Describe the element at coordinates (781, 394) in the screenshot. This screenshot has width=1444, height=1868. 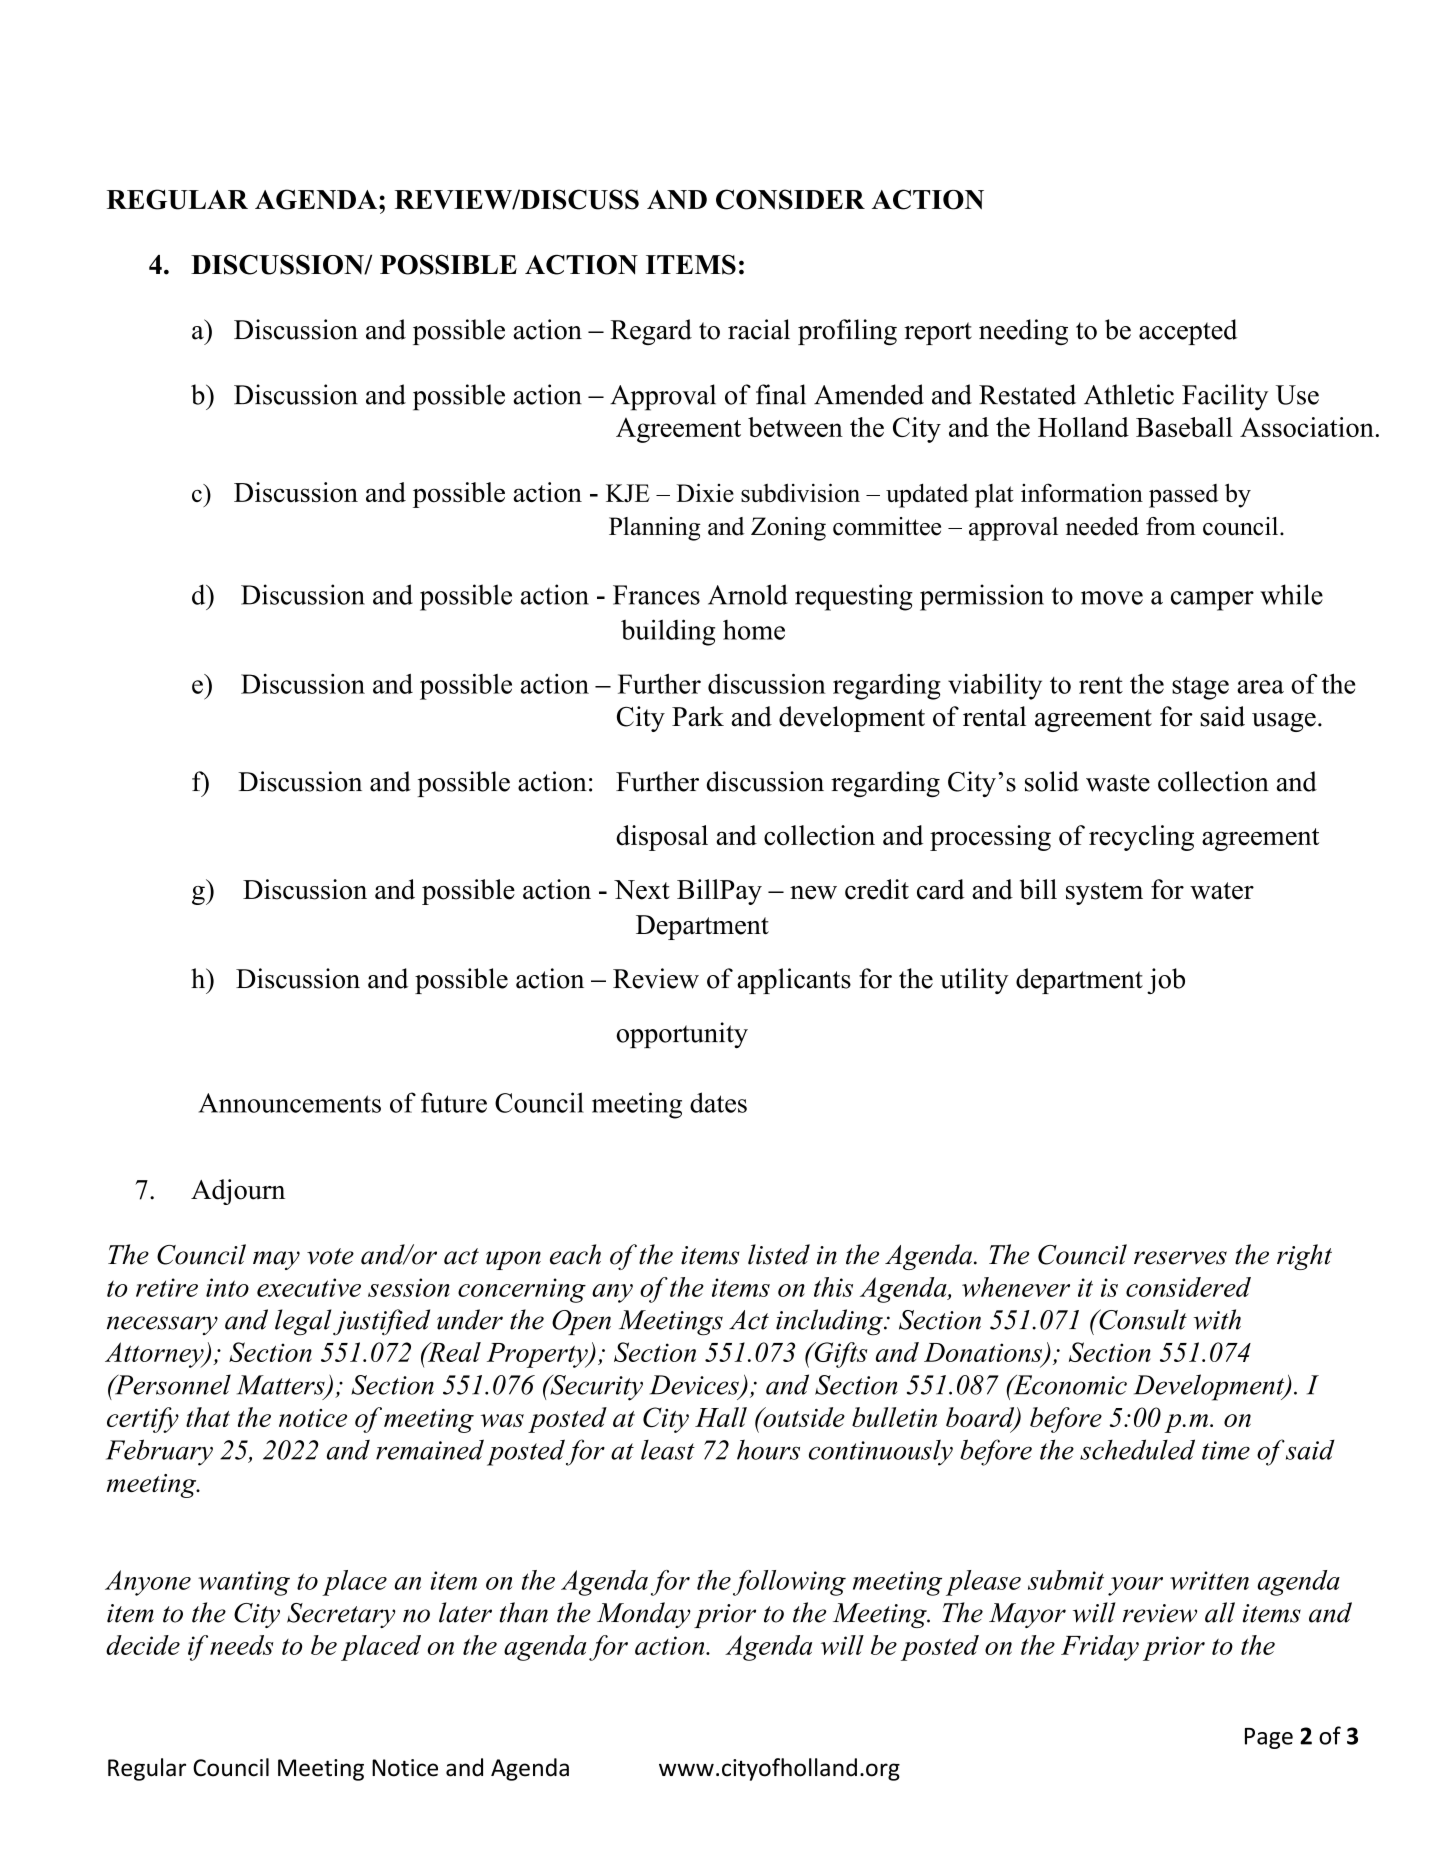
I see `final` at that location.
